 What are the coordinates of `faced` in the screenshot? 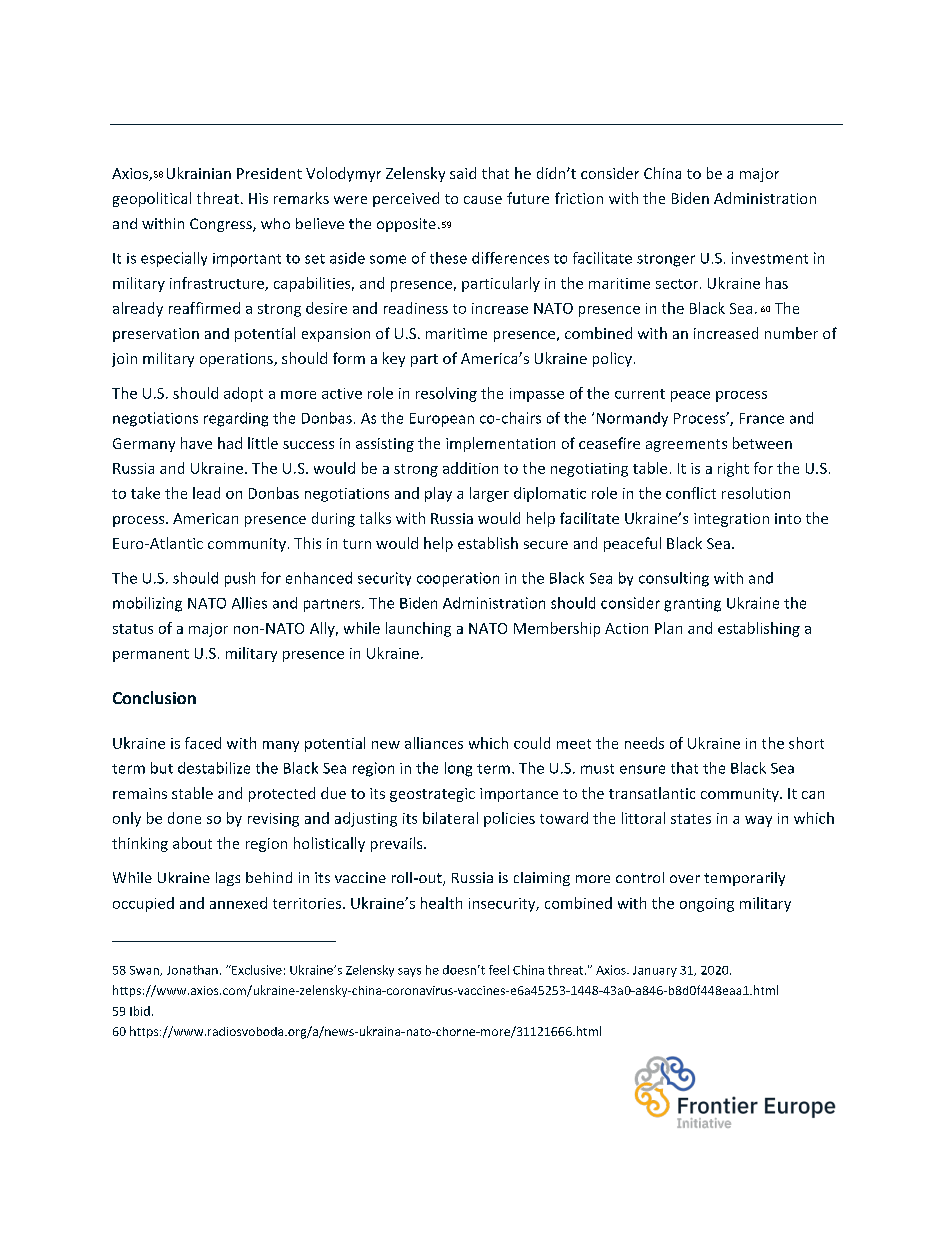 It's located at (203, 743).
